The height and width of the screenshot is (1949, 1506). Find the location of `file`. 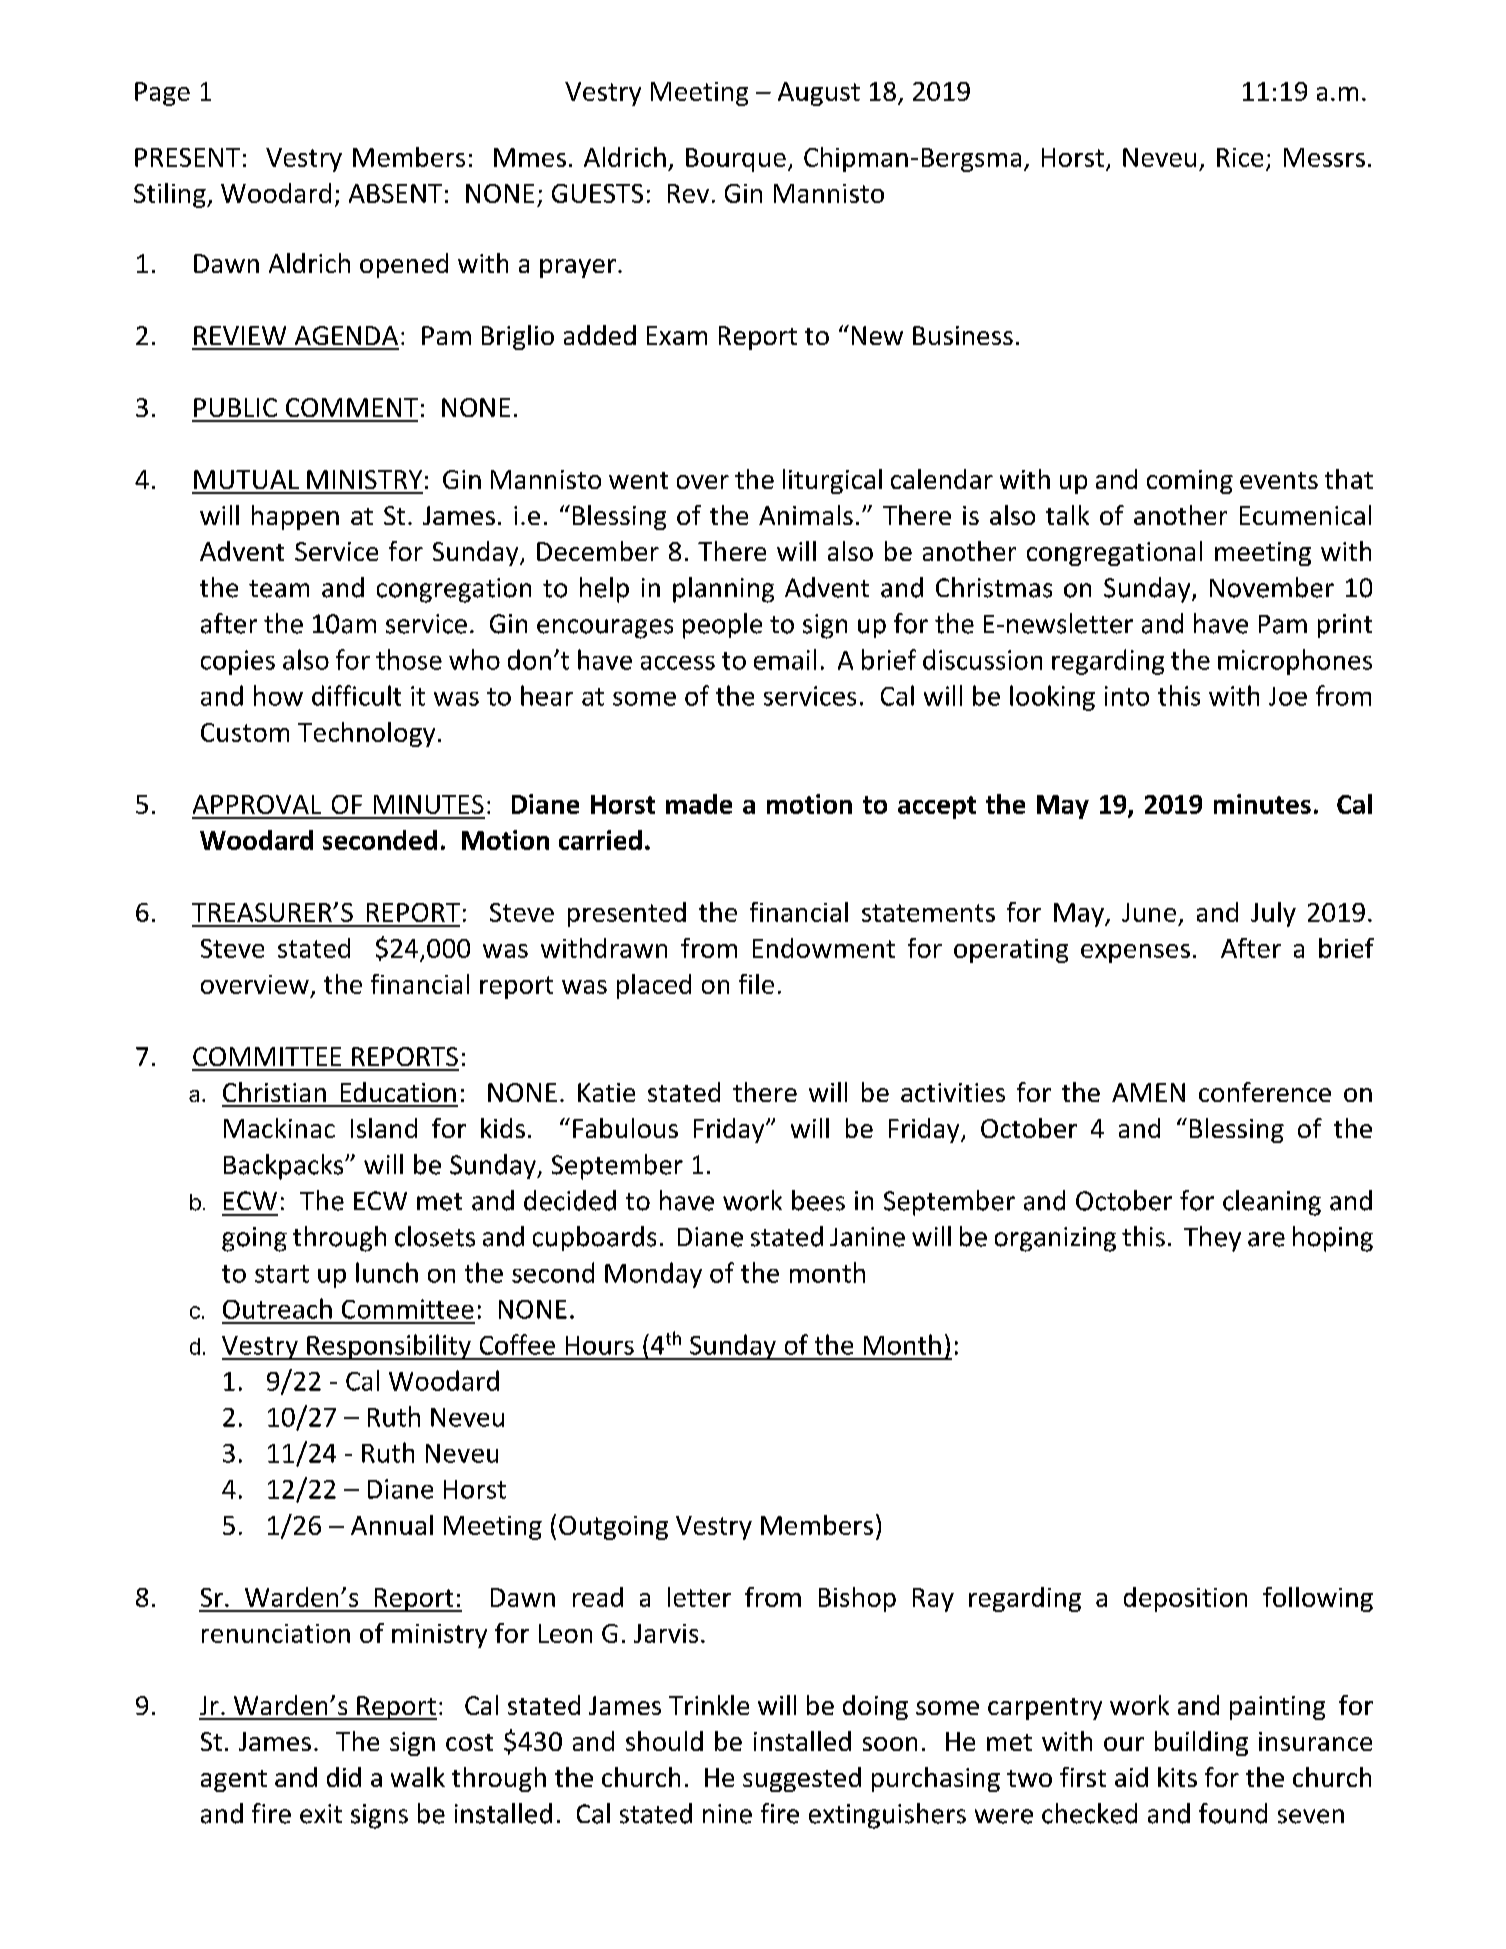

file is located at coordinates (756, 984).
